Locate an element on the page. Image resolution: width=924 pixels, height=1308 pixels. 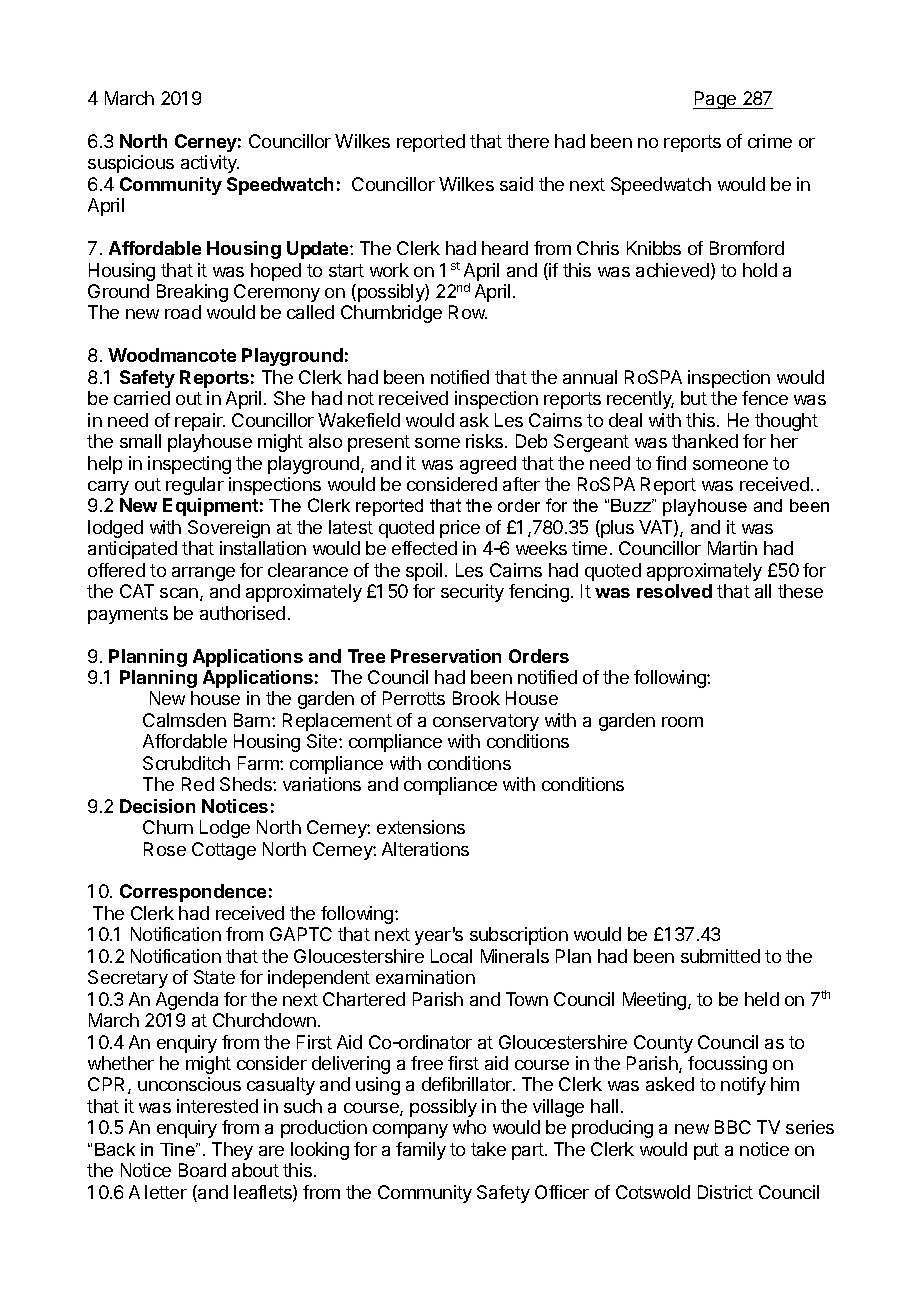
Page is located at coordinates (716, 100).
